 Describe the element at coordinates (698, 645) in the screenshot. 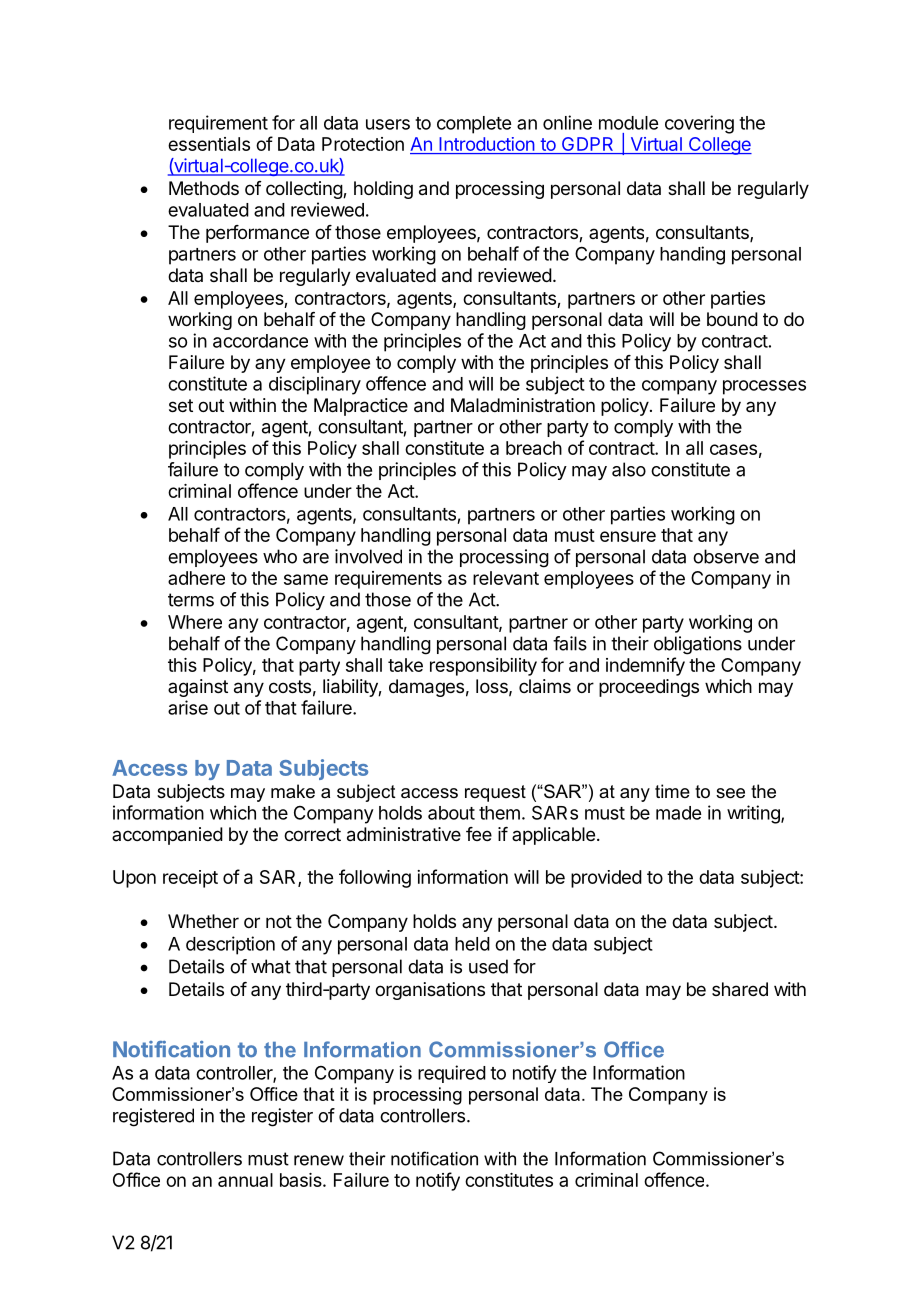

I see `obligations` at that location.
